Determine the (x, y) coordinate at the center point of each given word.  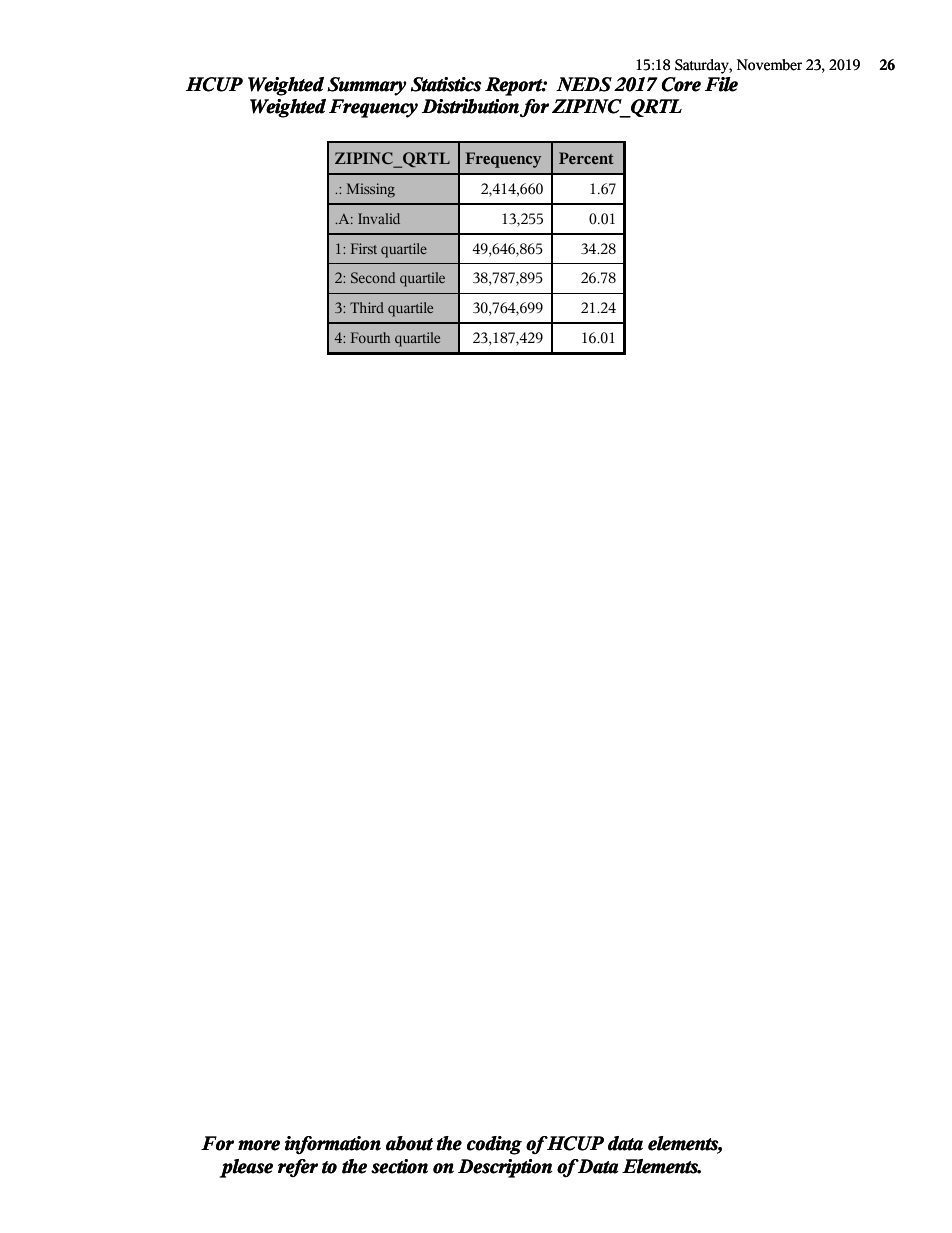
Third (367, 307)
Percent (586, 158)
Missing (371, 190)
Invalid (379, 218)
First (364, 248)
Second (373, 277)
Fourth (370, 337)
